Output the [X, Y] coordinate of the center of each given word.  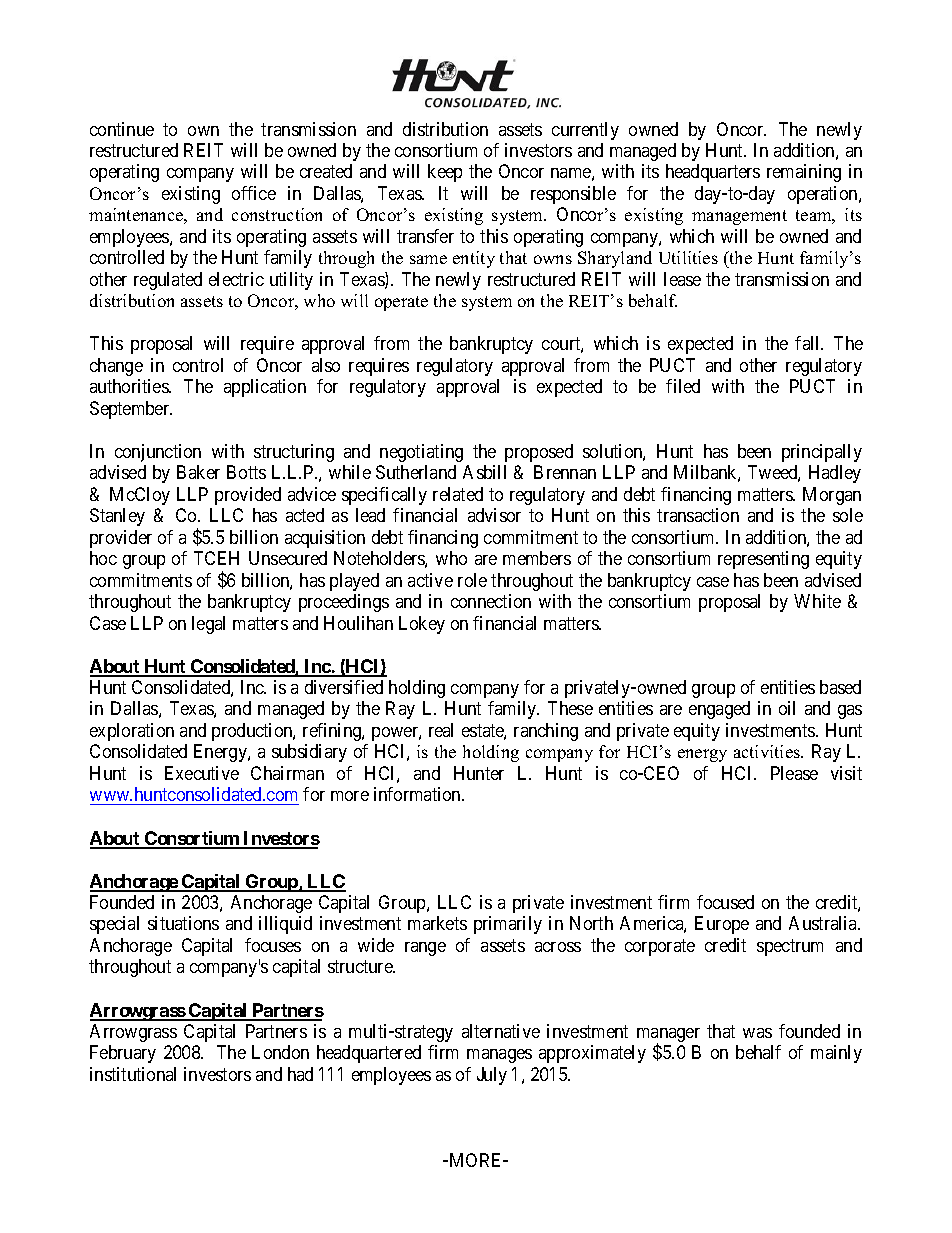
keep [445, 173]
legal [208, 625]
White [817, 601]
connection [491, 601]
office [254, 193]
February [123, 1054]
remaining [804, 173]
